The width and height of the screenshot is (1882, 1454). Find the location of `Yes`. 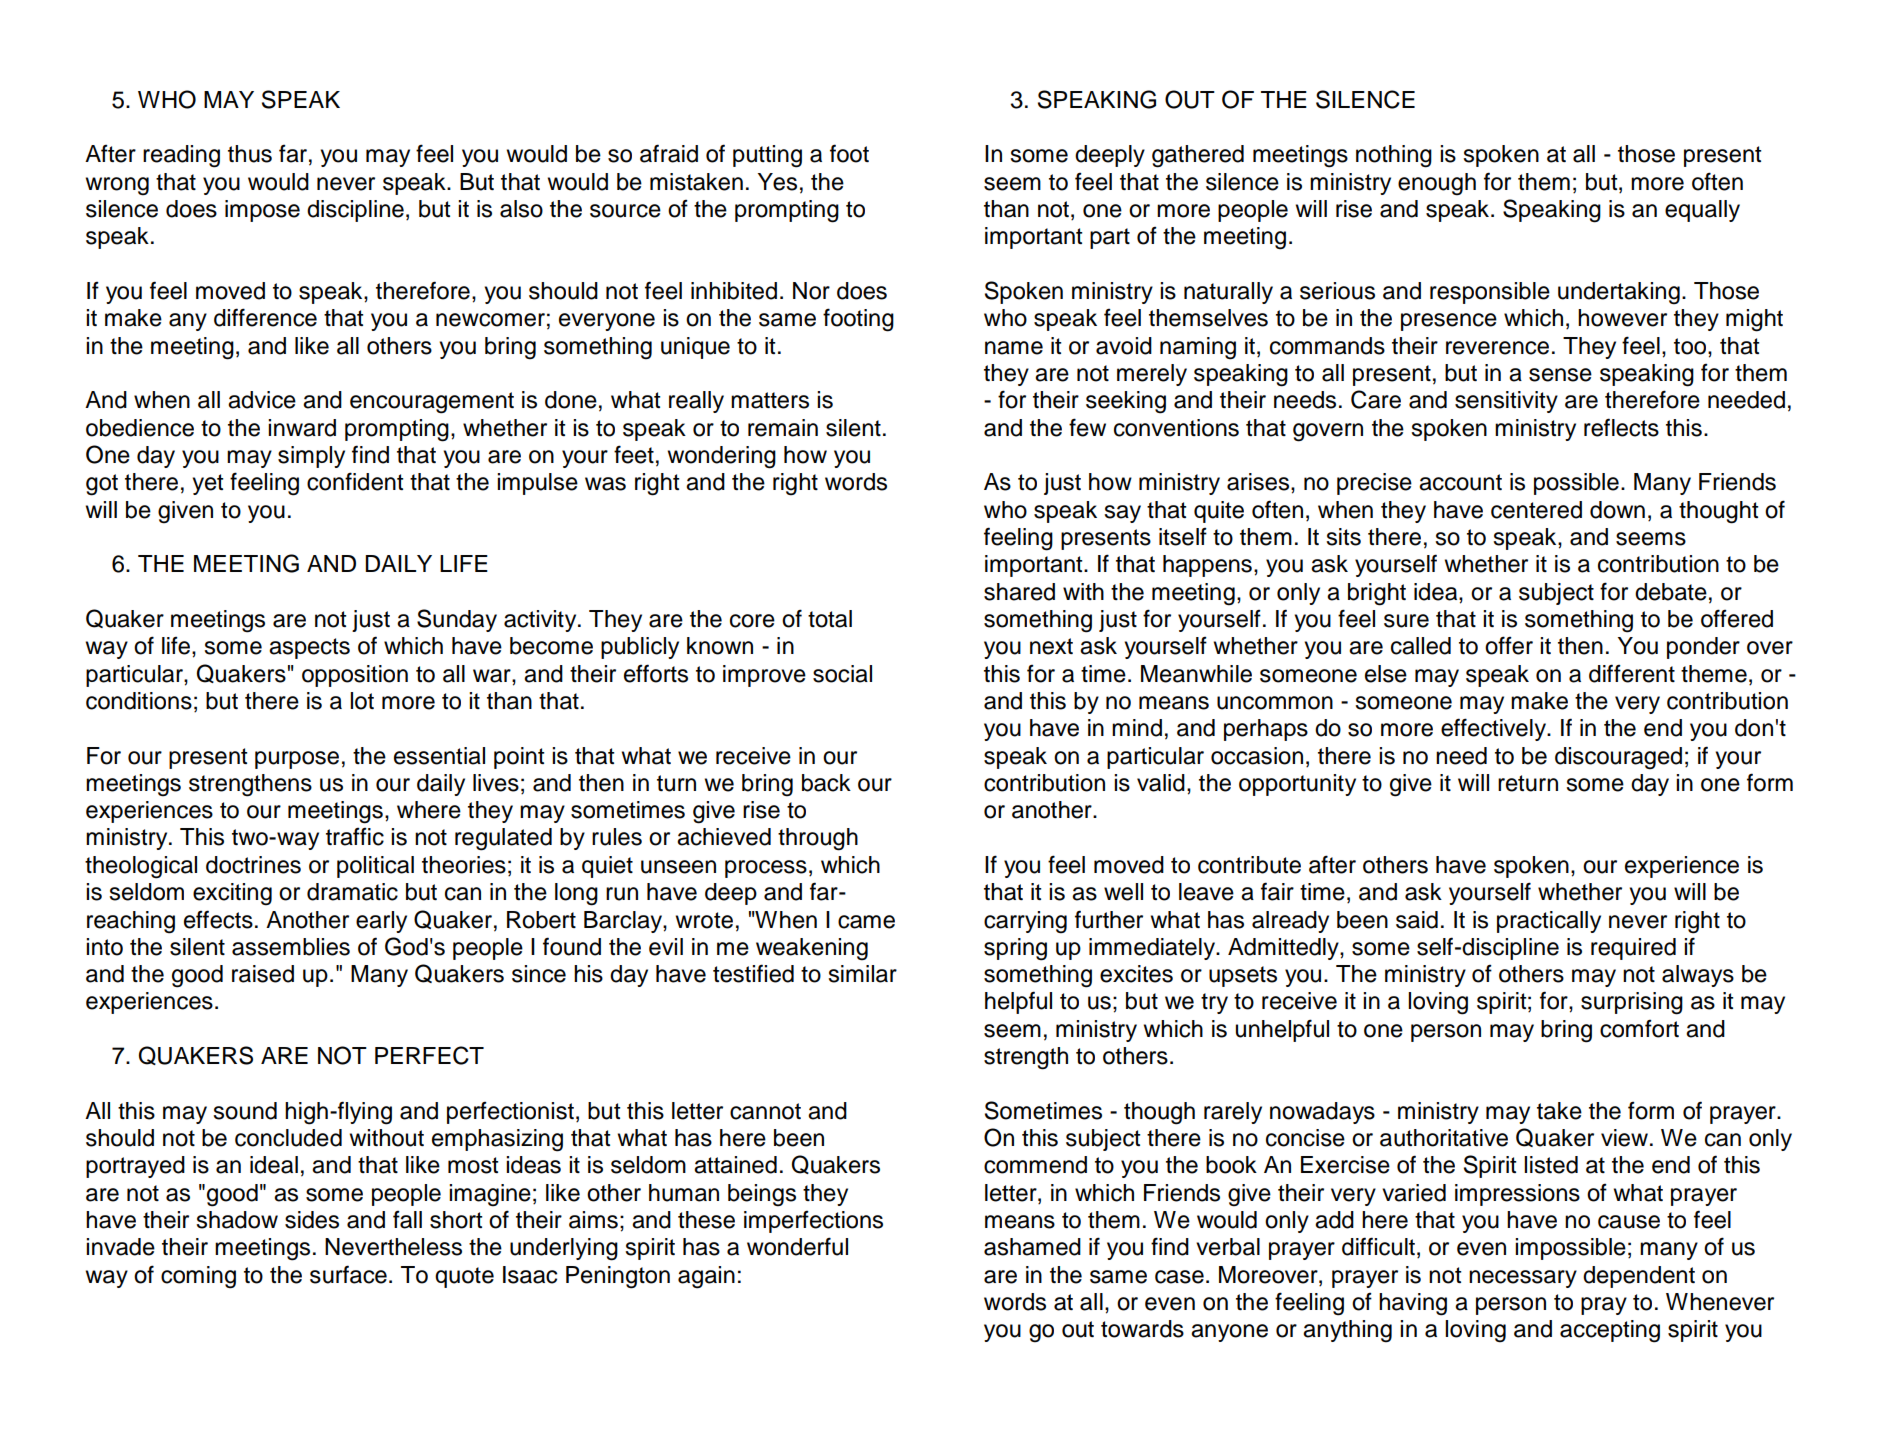

Yes is located at coordinates (777, 182).
